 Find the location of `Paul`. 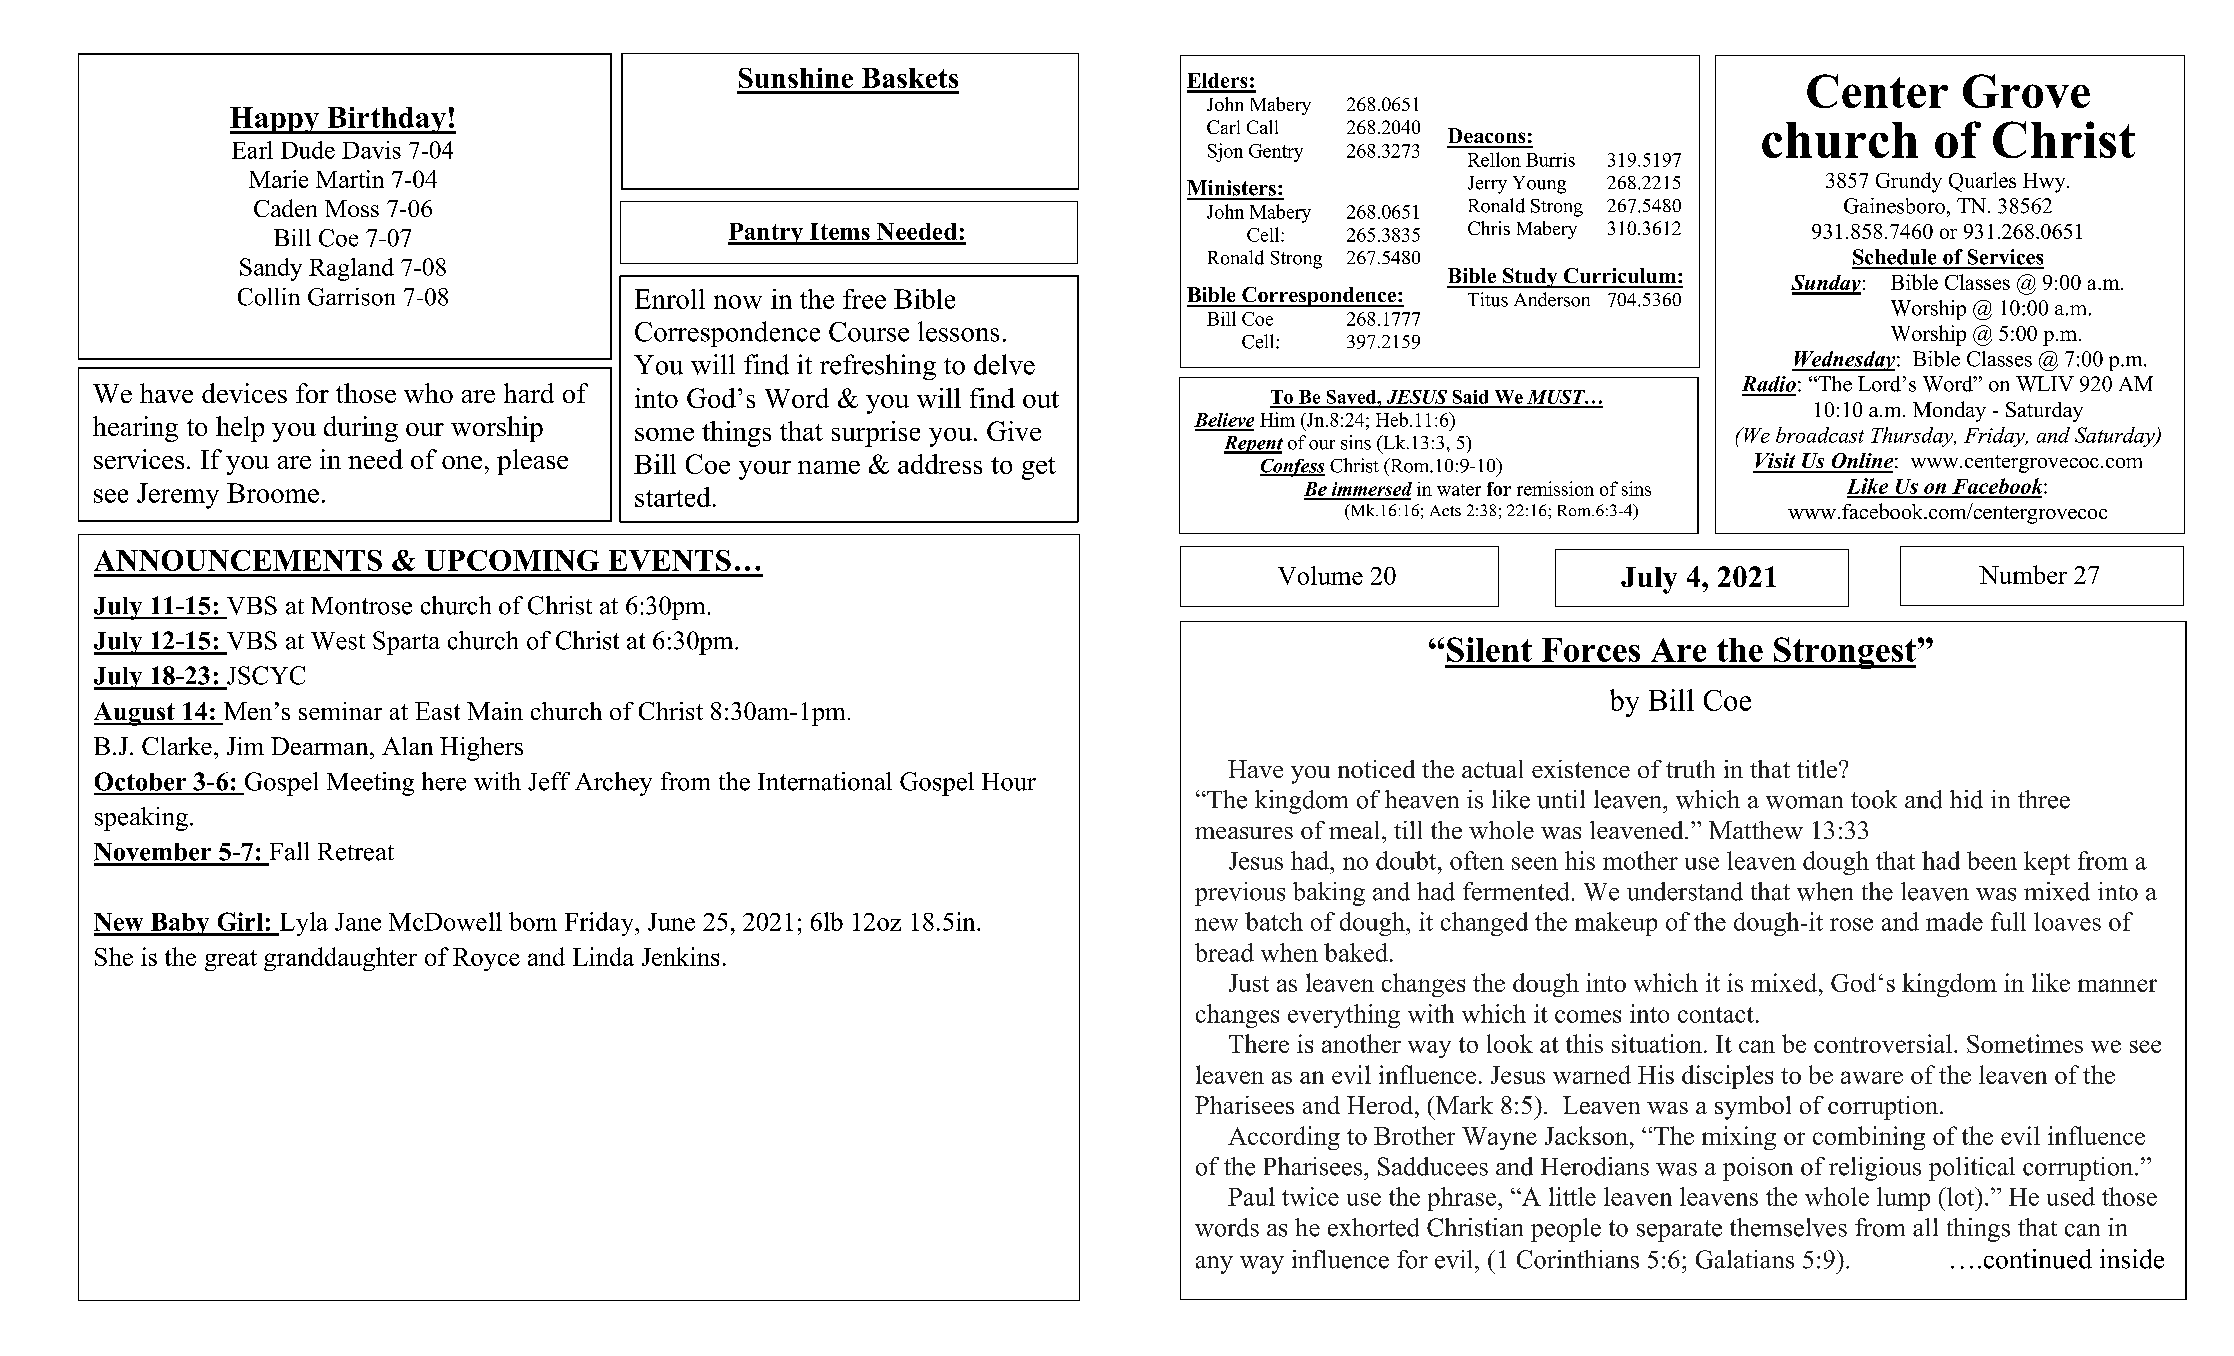

Paul is located at coordinates (1251, 1196).
